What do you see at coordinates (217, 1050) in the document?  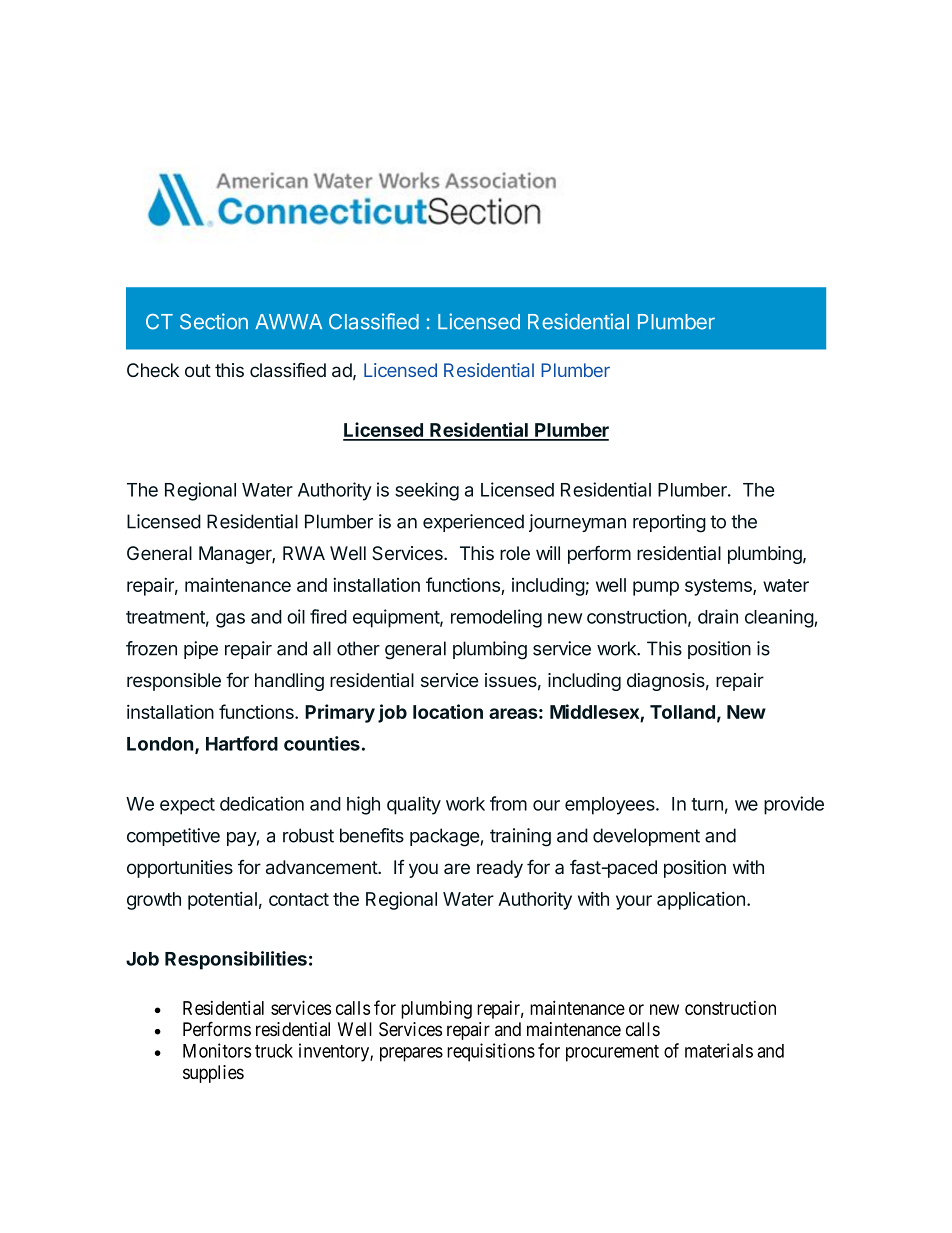 I see `Monitors` at bounding box center [217, 1050].
